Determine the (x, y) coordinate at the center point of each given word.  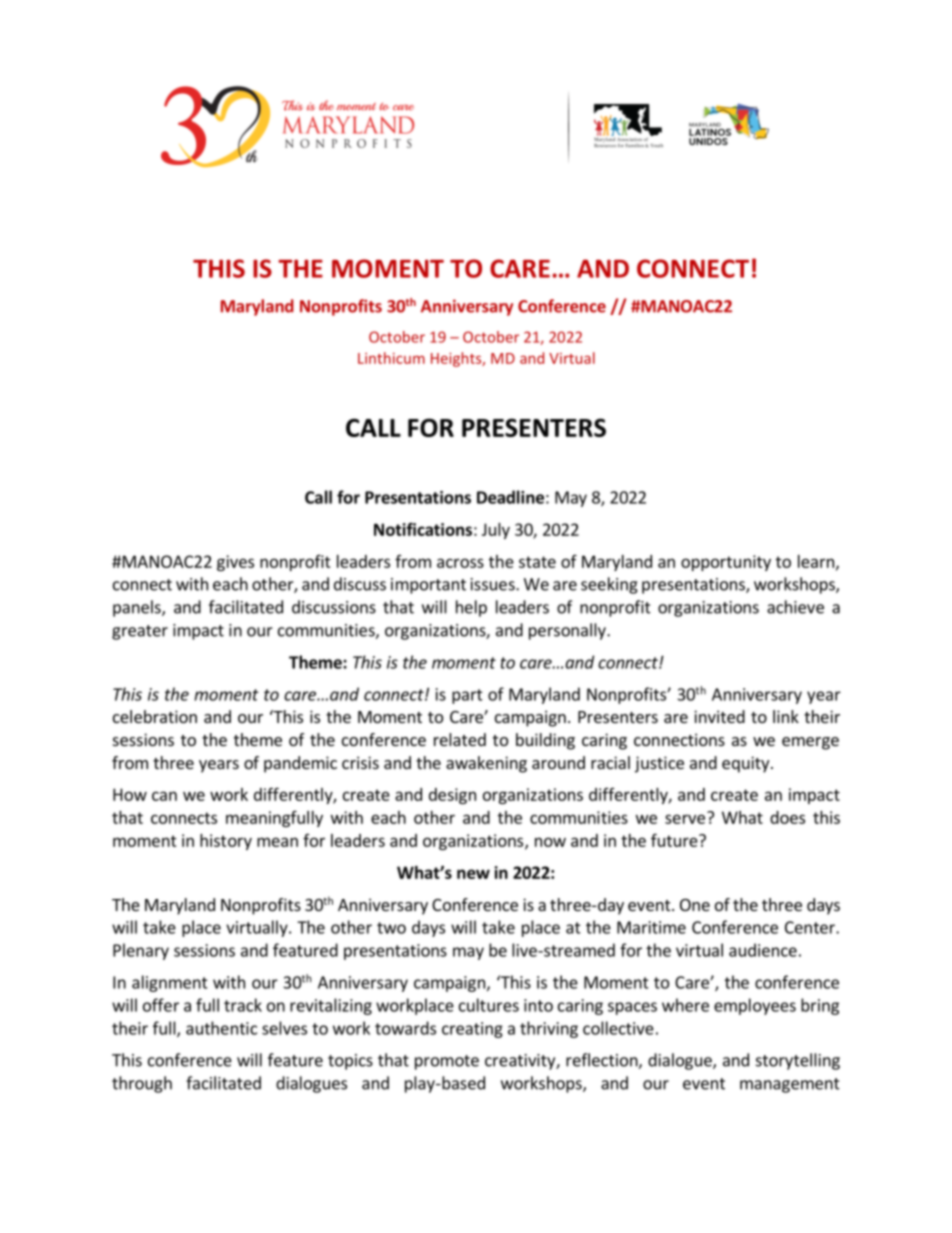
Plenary (141, 951)
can (164, 796)
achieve (795, 607)
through (142, 1084)
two (391, 928)
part (467, 696)
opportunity (726, 563)
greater (140, 632)
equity (747, 764)
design (452, 796)
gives (235, 563)
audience (763, 950)
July (496, 531)
